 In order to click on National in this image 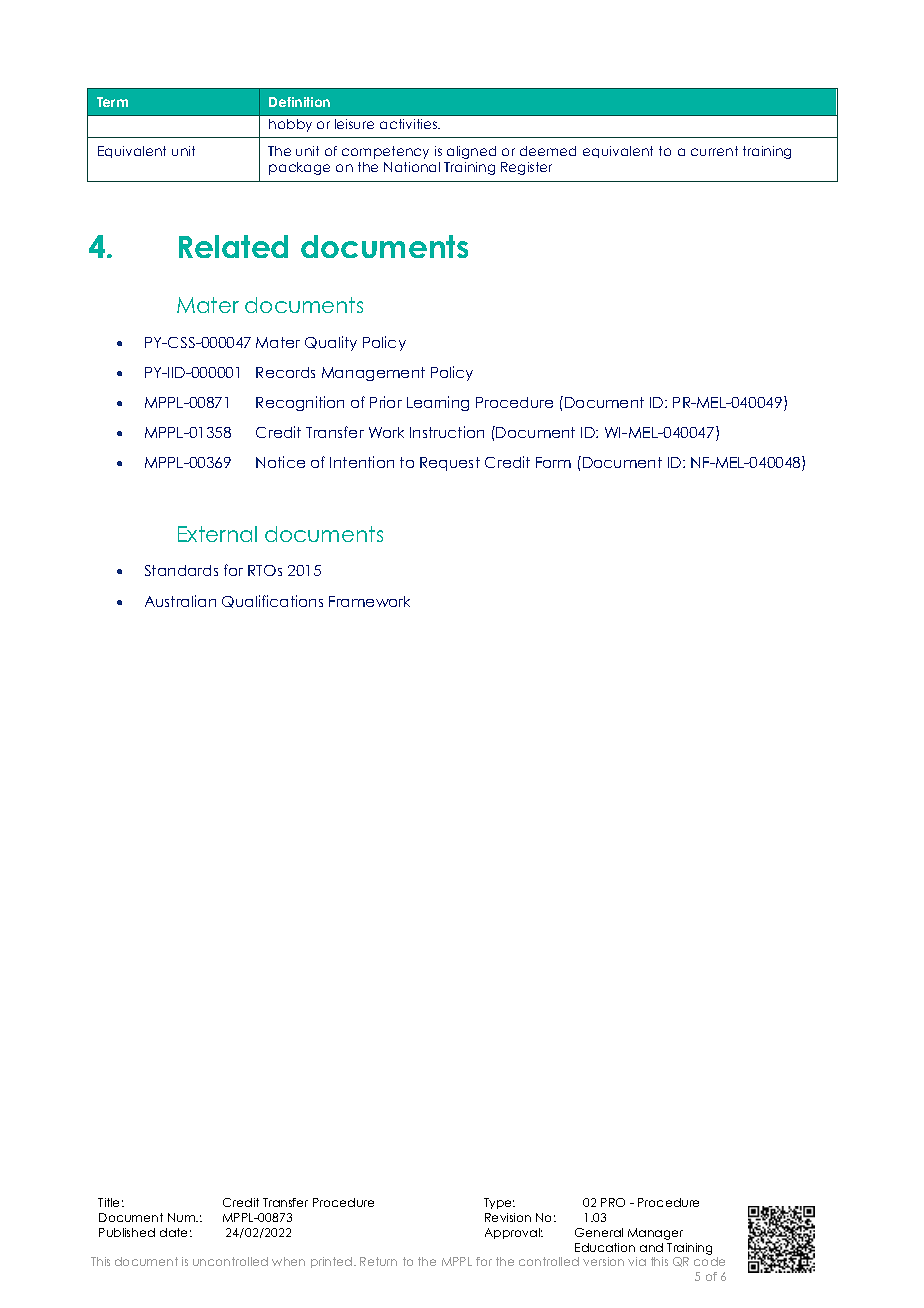, I will do `click(412, 167)`.
